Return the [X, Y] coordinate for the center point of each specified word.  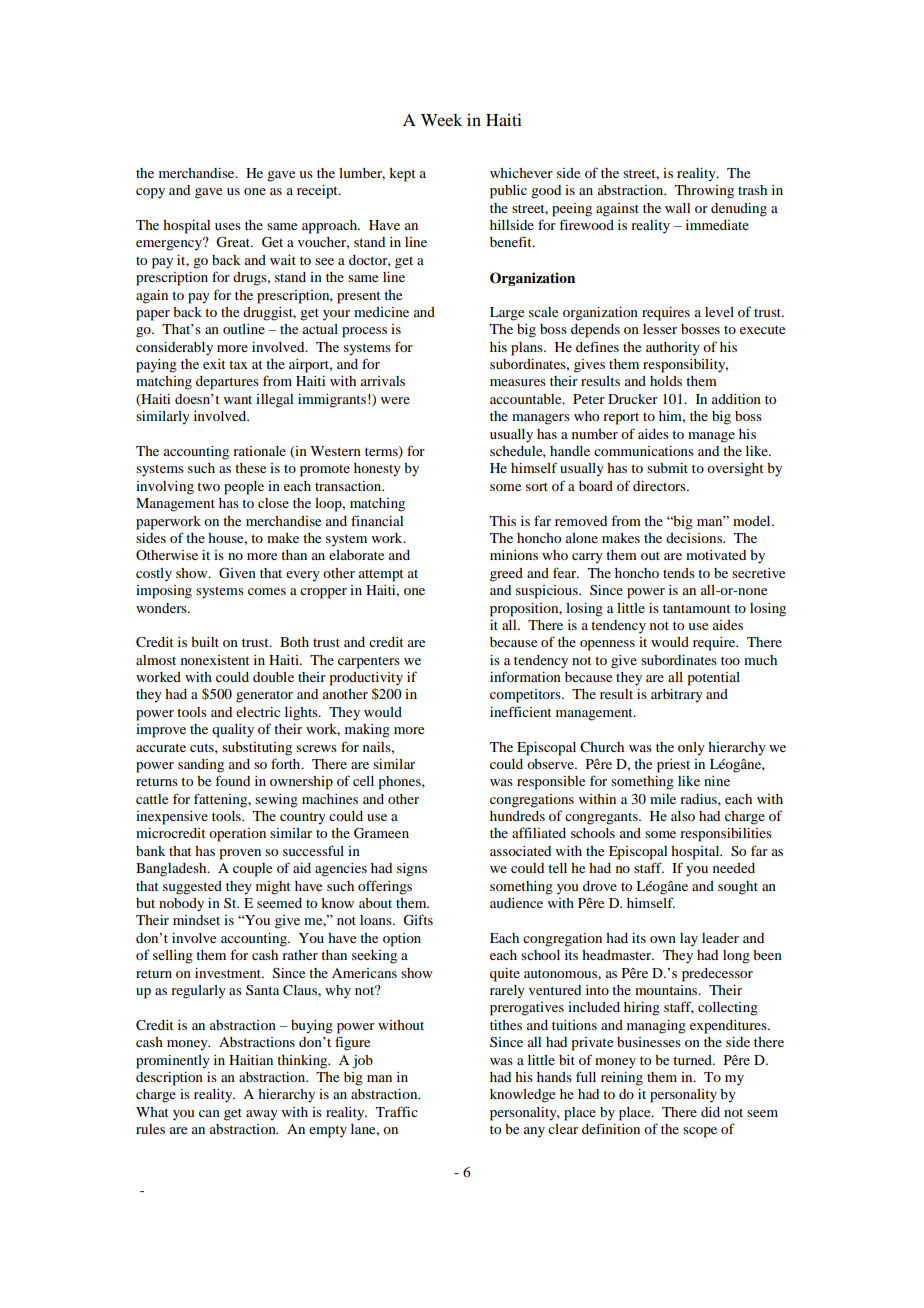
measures [518, 382]
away [262, 1115]
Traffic [397, 1111]
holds [666, 381]
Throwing [704, 192]
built [205, 642]
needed [734, 868]
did [710, 1112]
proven [240, 854]
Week [442, 120]
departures [227, 383]
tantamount [697, 608]
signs [412, 870]
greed [506, 575]
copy [150, 193]
